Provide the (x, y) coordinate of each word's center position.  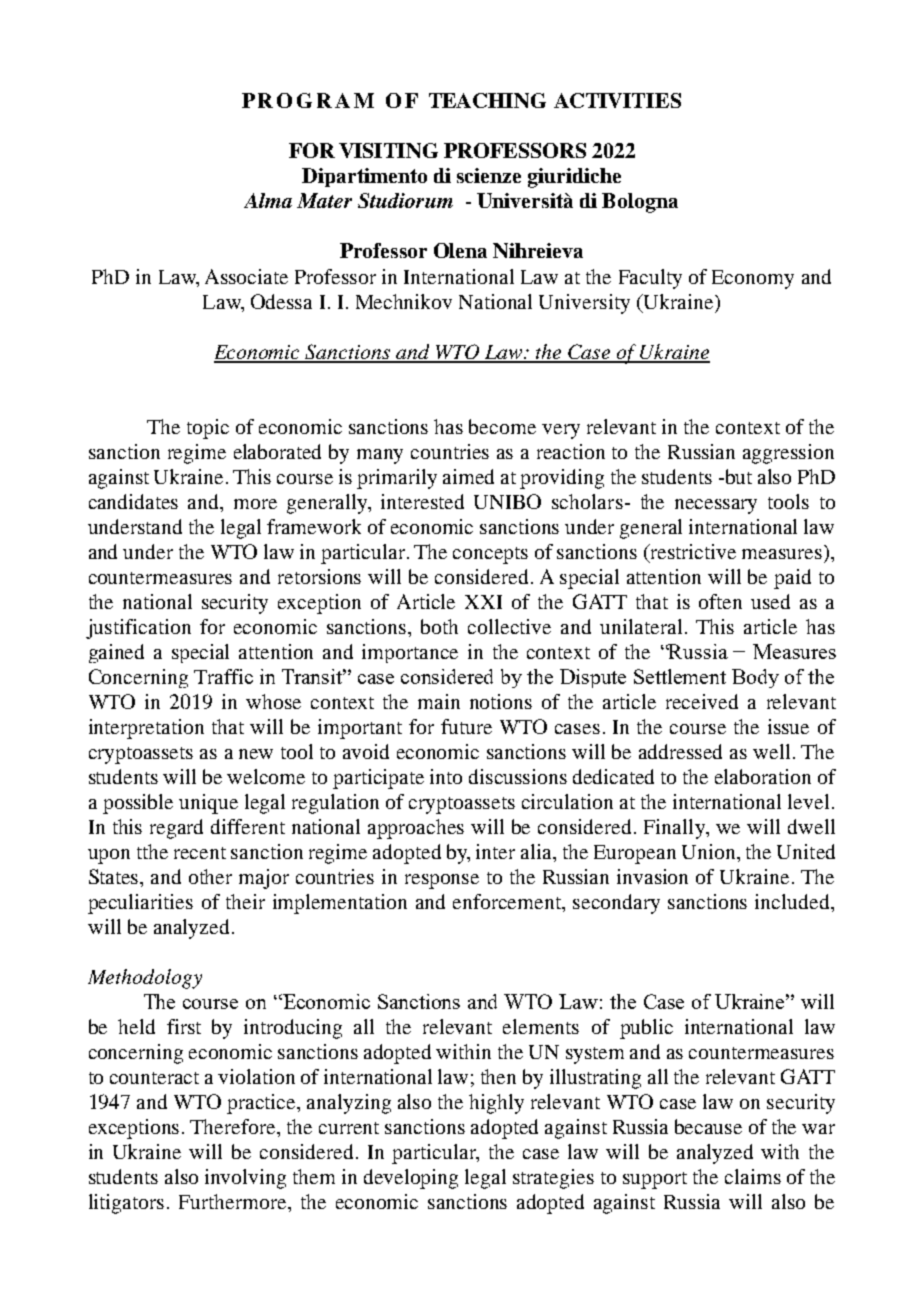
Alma (268, 200)
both (439, 626)
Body (755, 678)
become (502, 426)
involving (245, 1179)
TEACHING (487, 100)
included (793, 901)
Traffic (223, 676)
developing (411, 1179)
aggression (788, 454)
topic (208, 429)
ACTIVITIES (617, 100)
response (442, 881)
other (210, 876)
